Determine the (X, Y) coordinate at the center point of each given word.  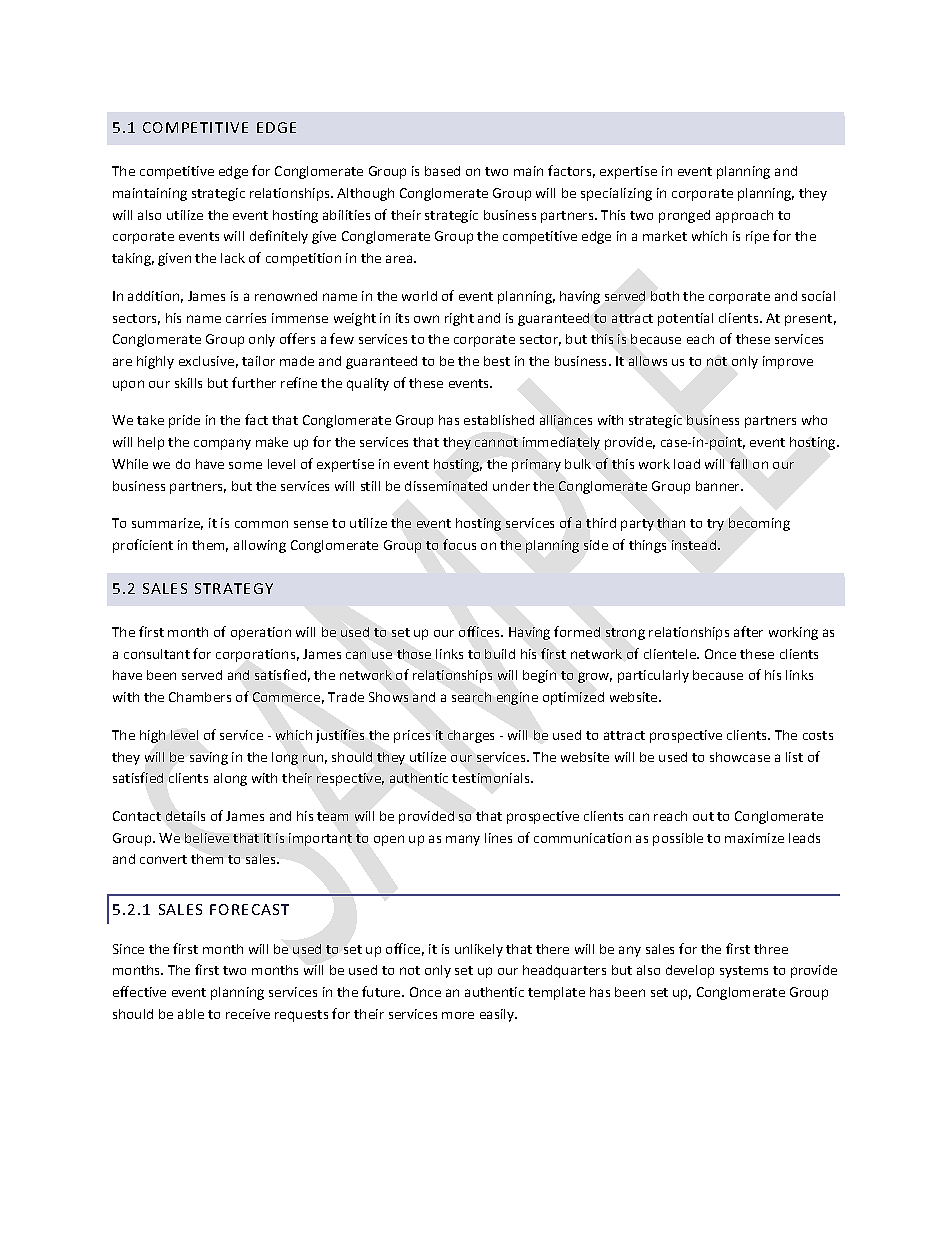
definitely (279, 237)
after (748, 631)
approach (744, 216)
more (458, 1015)
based (442, 171)
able (191, 1014)
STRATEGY (234, 588)
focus (459, 544)
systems (744, 972)
